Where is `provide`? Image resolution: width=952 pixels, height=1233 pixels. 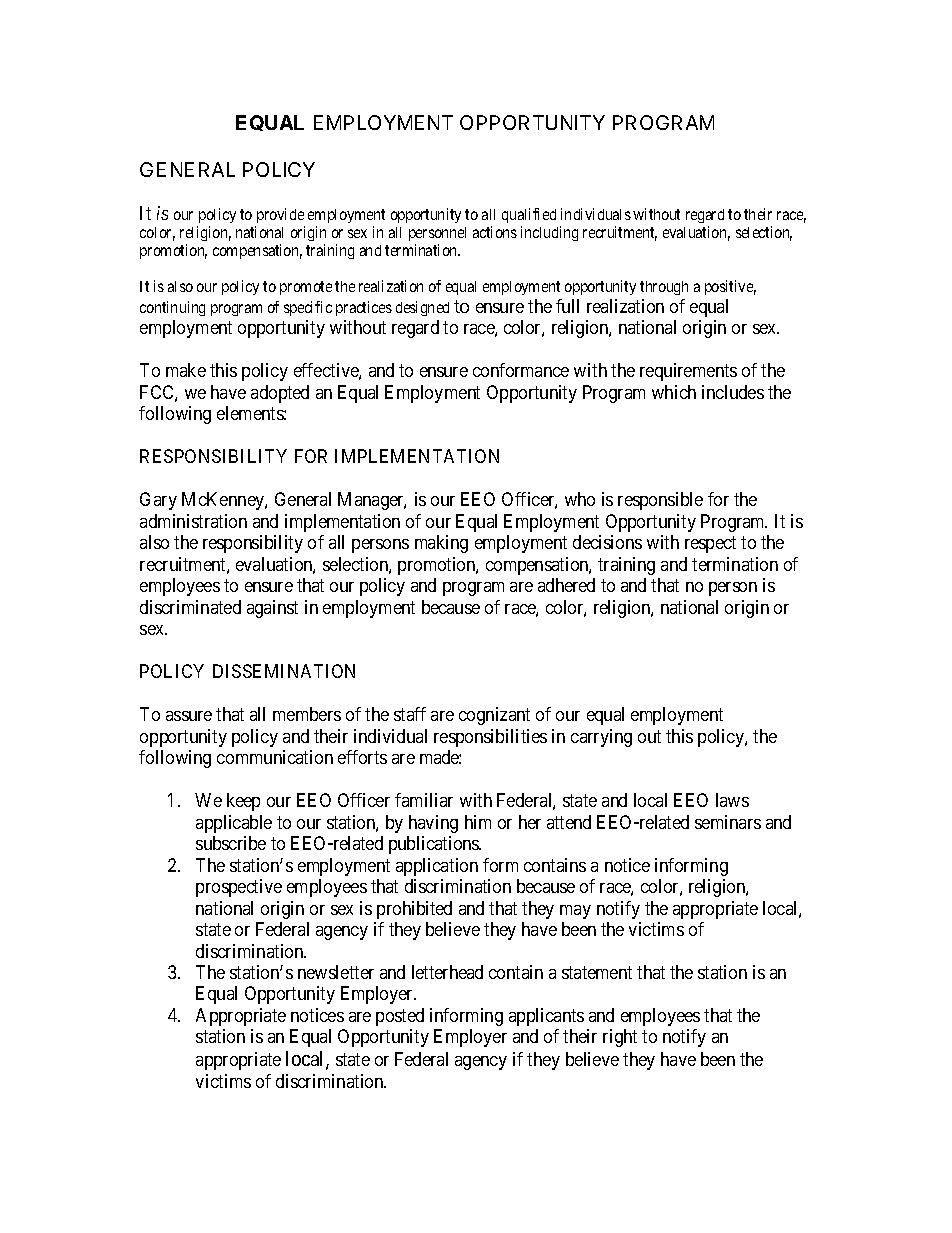 provide is located at coordinates (280, 215).
